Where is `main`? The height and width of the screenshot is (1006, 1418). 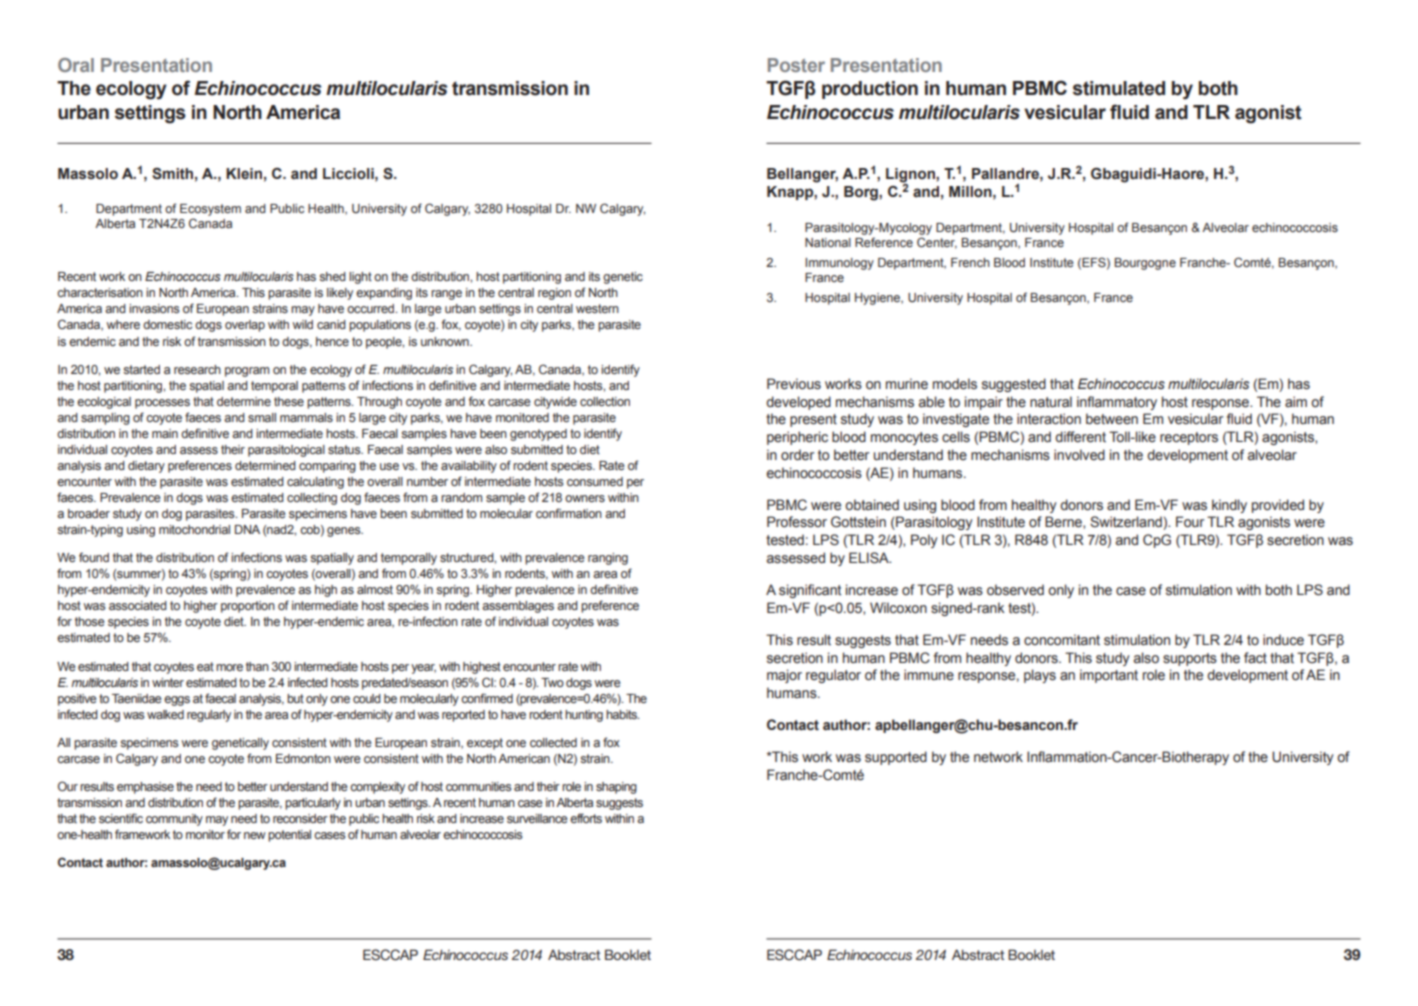 main is located at coordinates (165, 433).
